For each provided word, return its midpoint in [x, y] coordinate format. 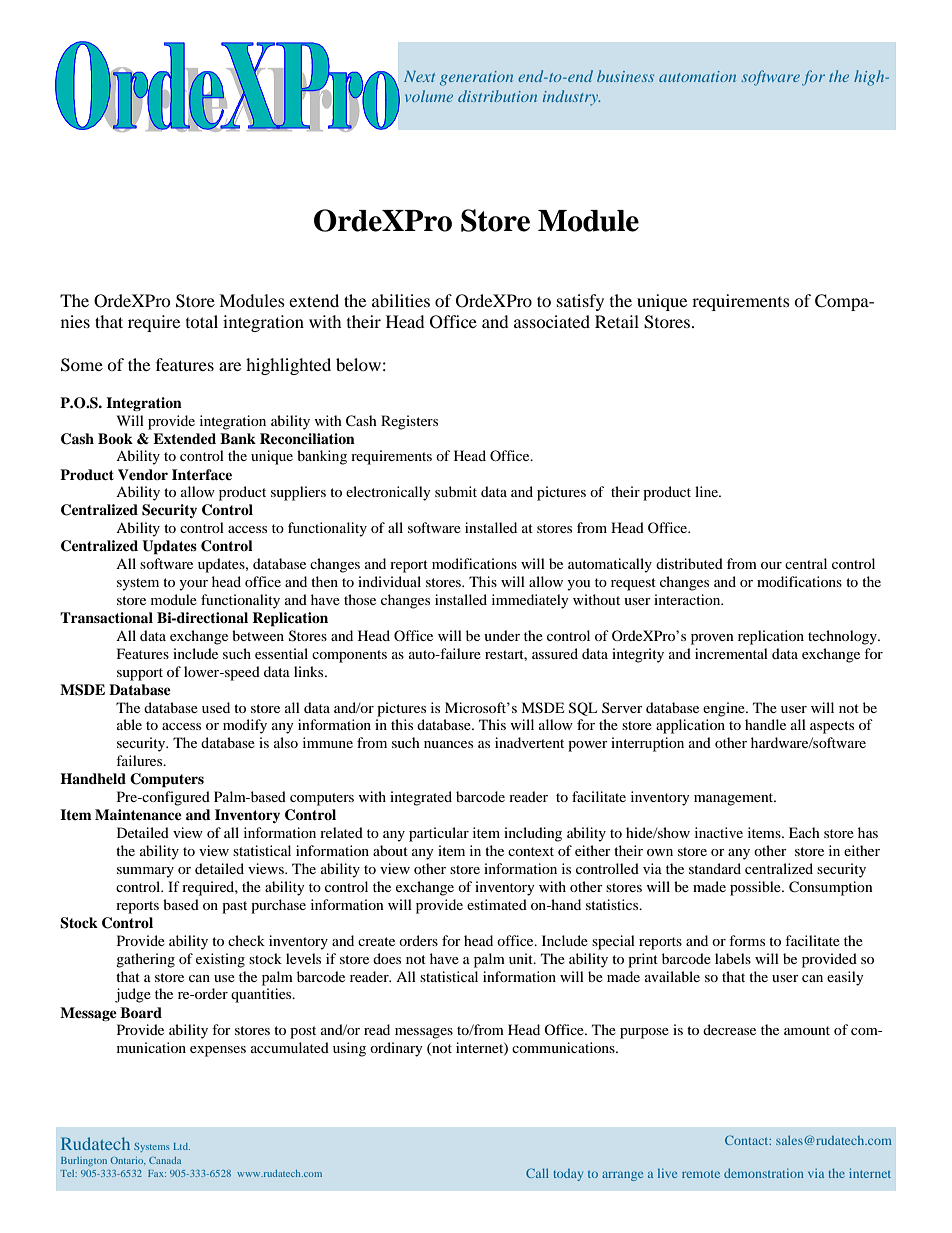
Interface [202, 474]
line [707, 491]
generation [476, 78]
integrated [421, 798]
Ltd [181, 1146]
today [568, 1175]
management [735, 799]
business [625, 76]
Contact [748, 1140]
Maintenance [138, 814]
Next [419, 76]
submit [456, 491]
